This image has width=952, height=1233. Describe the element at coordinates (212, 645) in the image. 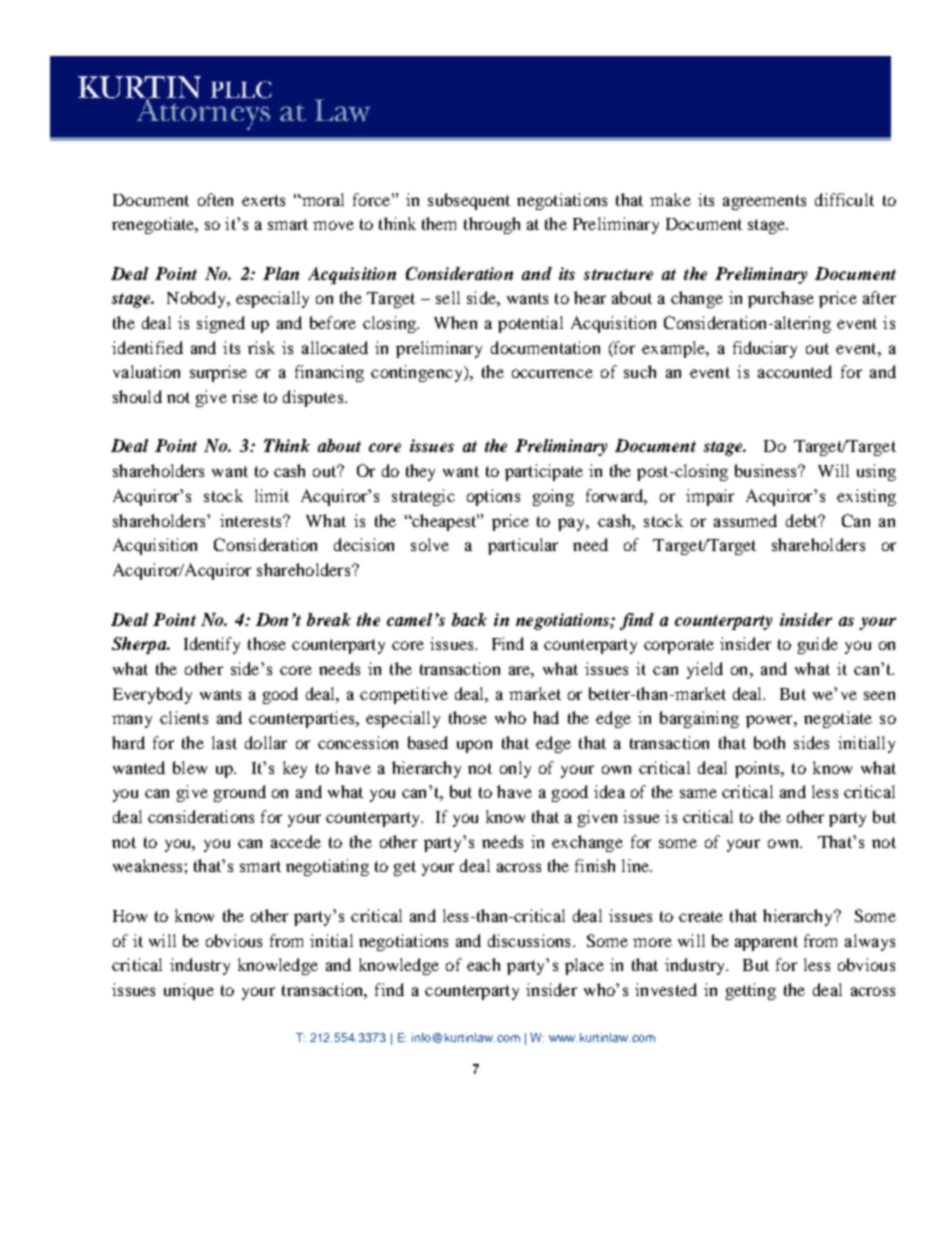

I see `Identify` at that location.
